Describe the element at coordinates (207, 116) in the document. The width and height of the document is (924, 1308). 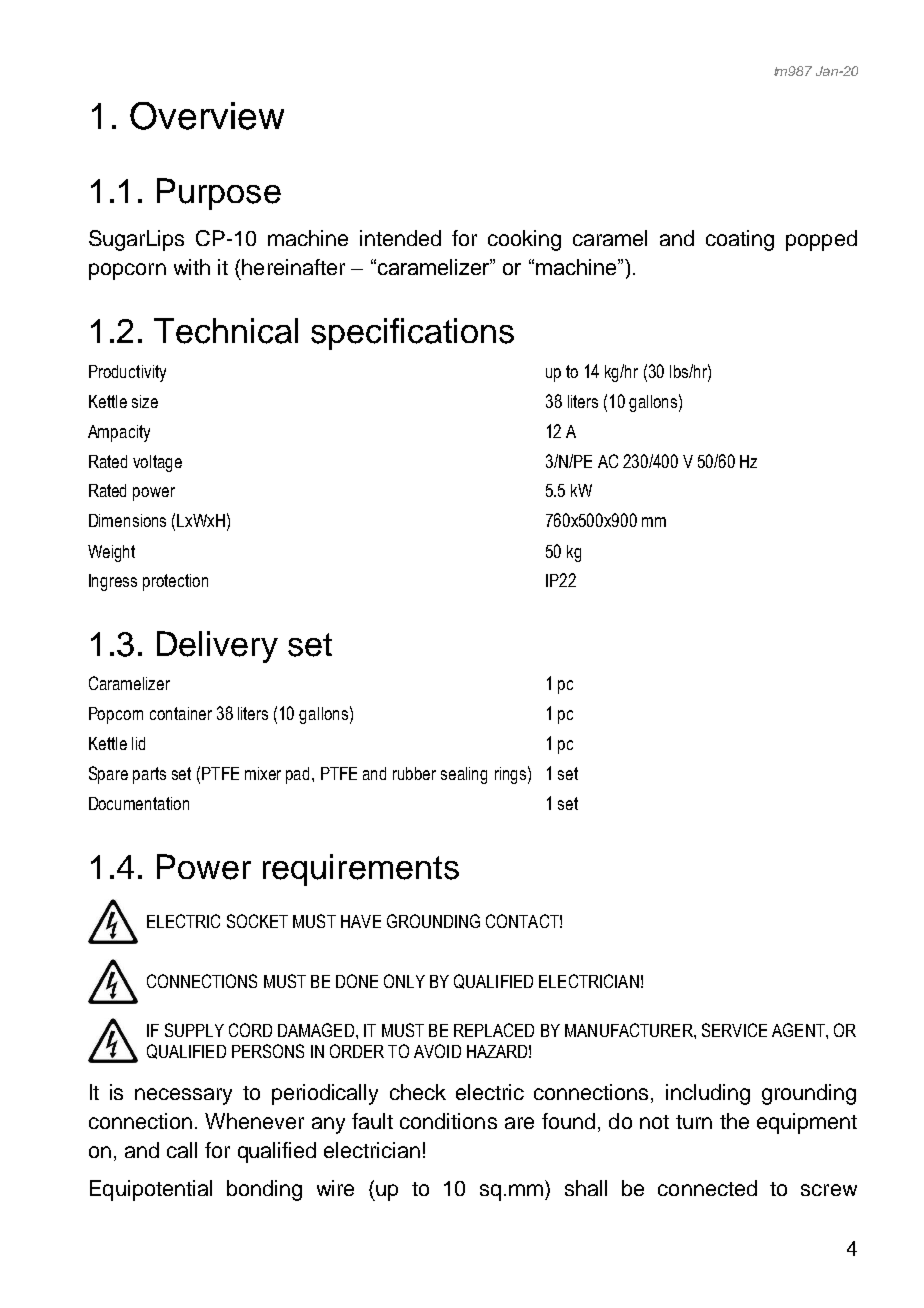
I see `Overview` at that location.
